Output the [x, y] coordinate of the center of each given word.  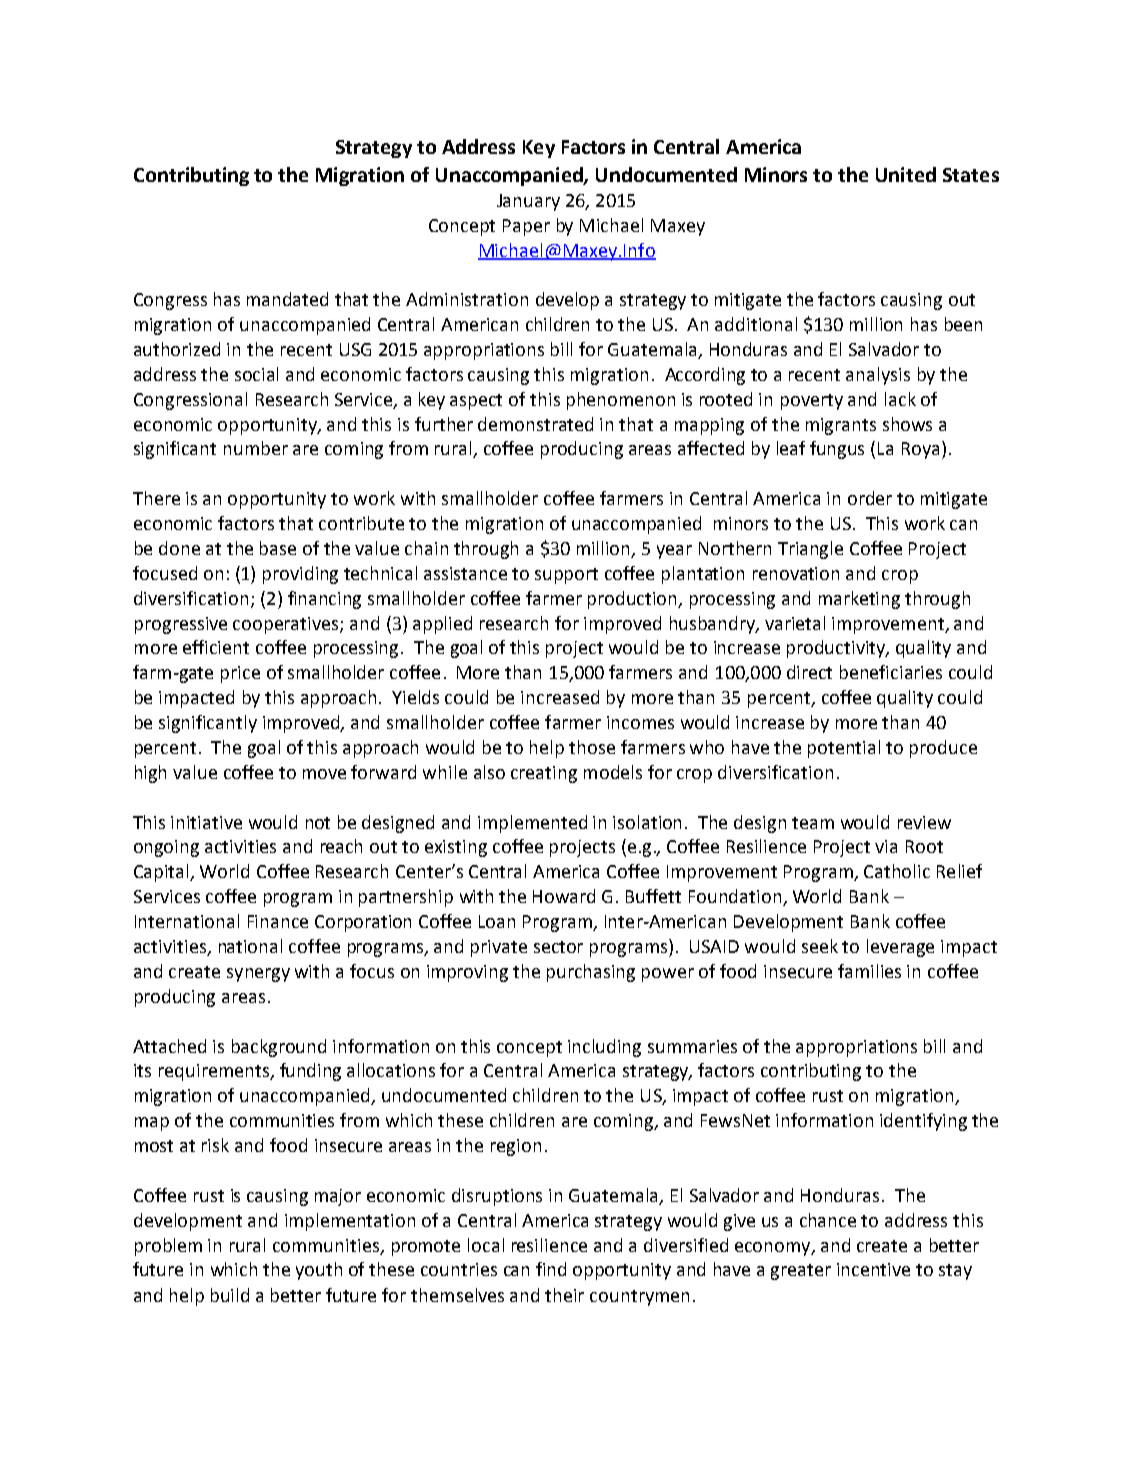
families [869, 971]
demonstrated [535, 424]
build [230, 1295]
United [906, 174]
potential [844, 749]
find [551, 1269]
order [870, 498]
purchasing [591, 973]
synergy [258, 975]
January [528, 202]
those [592, 747]
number [256, 448]
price [240, 674]
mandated [287, 299]
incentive [873, 1269]
